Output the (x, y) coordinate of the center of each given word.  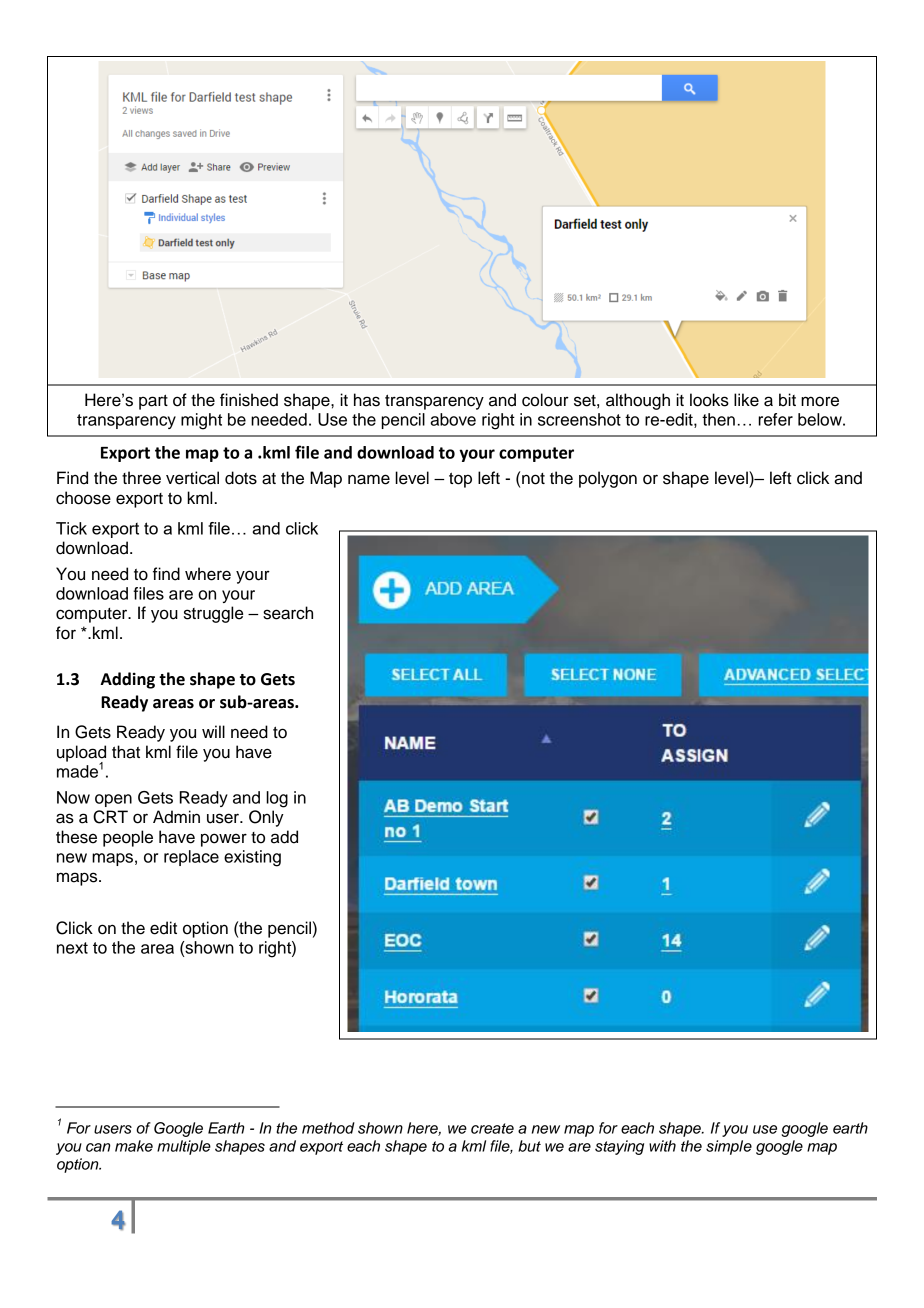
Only (266, 818)
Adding (127, 680)
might (201, 421)
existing (252, 858)
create (492, 1128)
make (134, 1146)
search (288, 613)
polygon (608, 479)
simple (729, 1147)
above (453, 419)
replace (191, 858)
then (718, 419)
